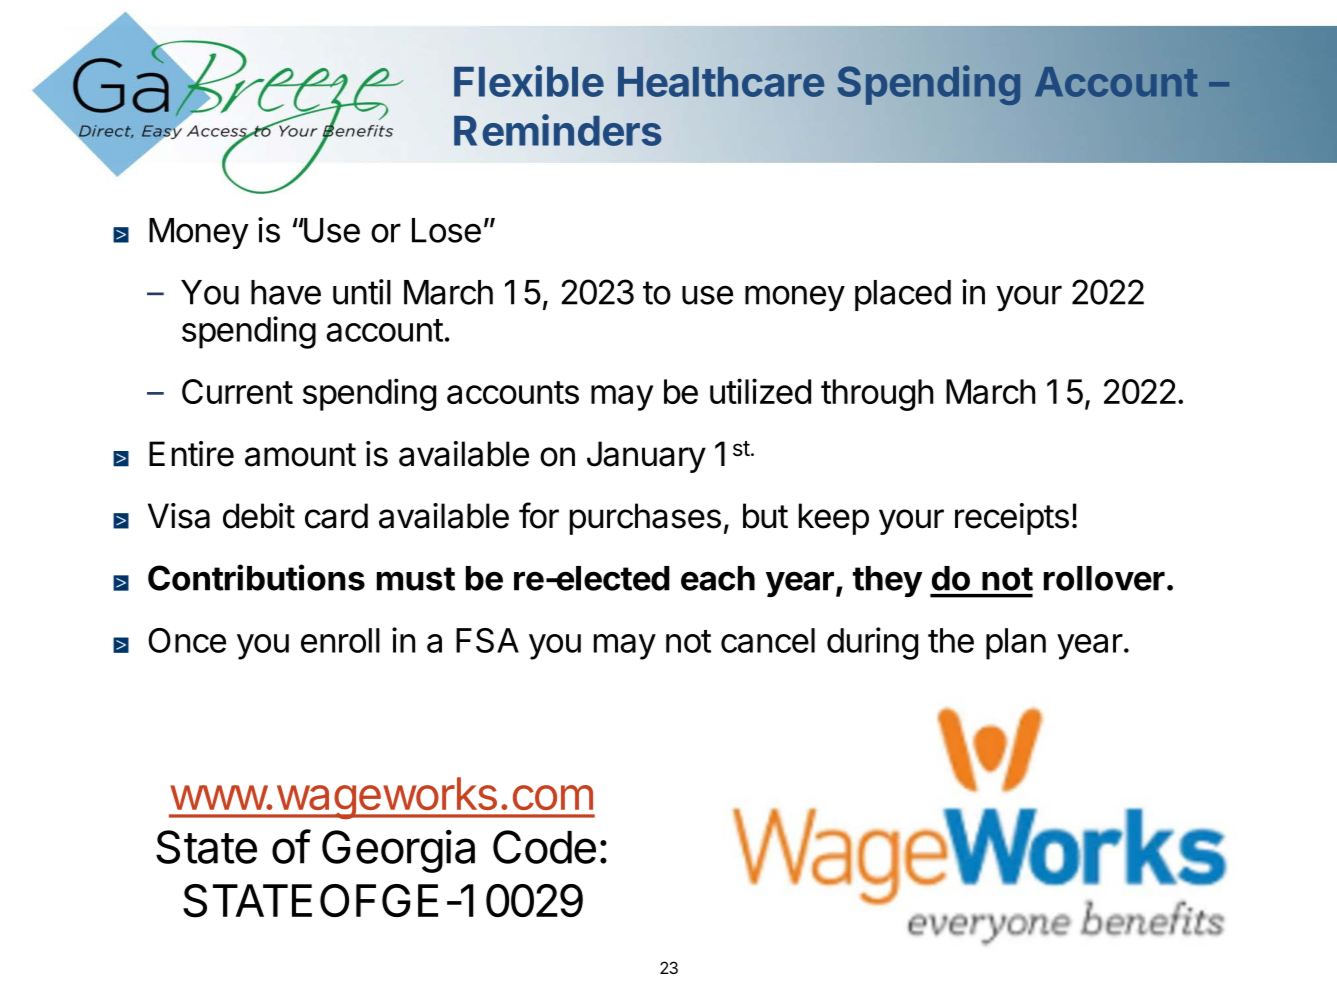  I want to click on January, so click(646, 457).
